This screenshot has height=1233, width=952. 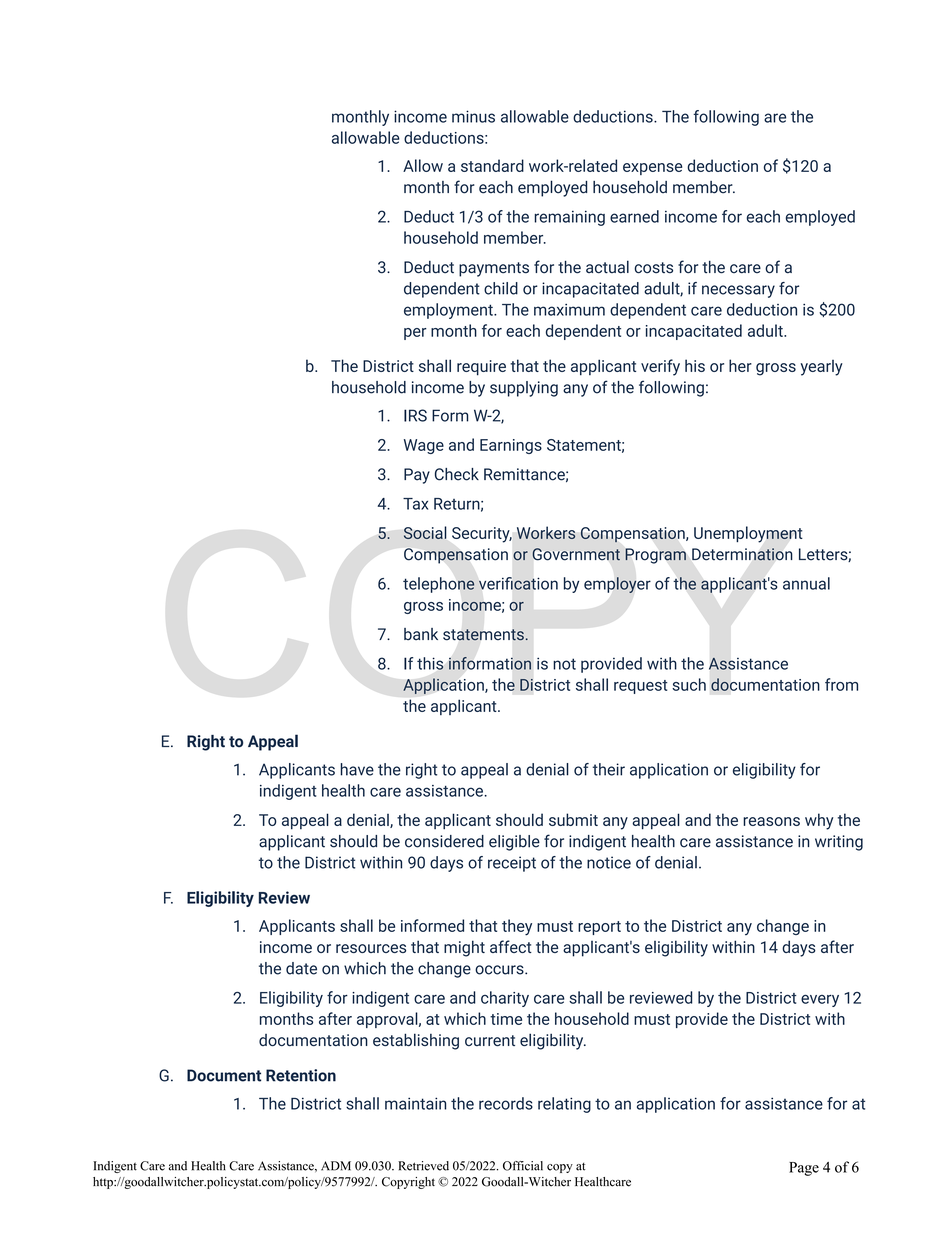 I want to click on remaining, so click(x=569, y=218).
